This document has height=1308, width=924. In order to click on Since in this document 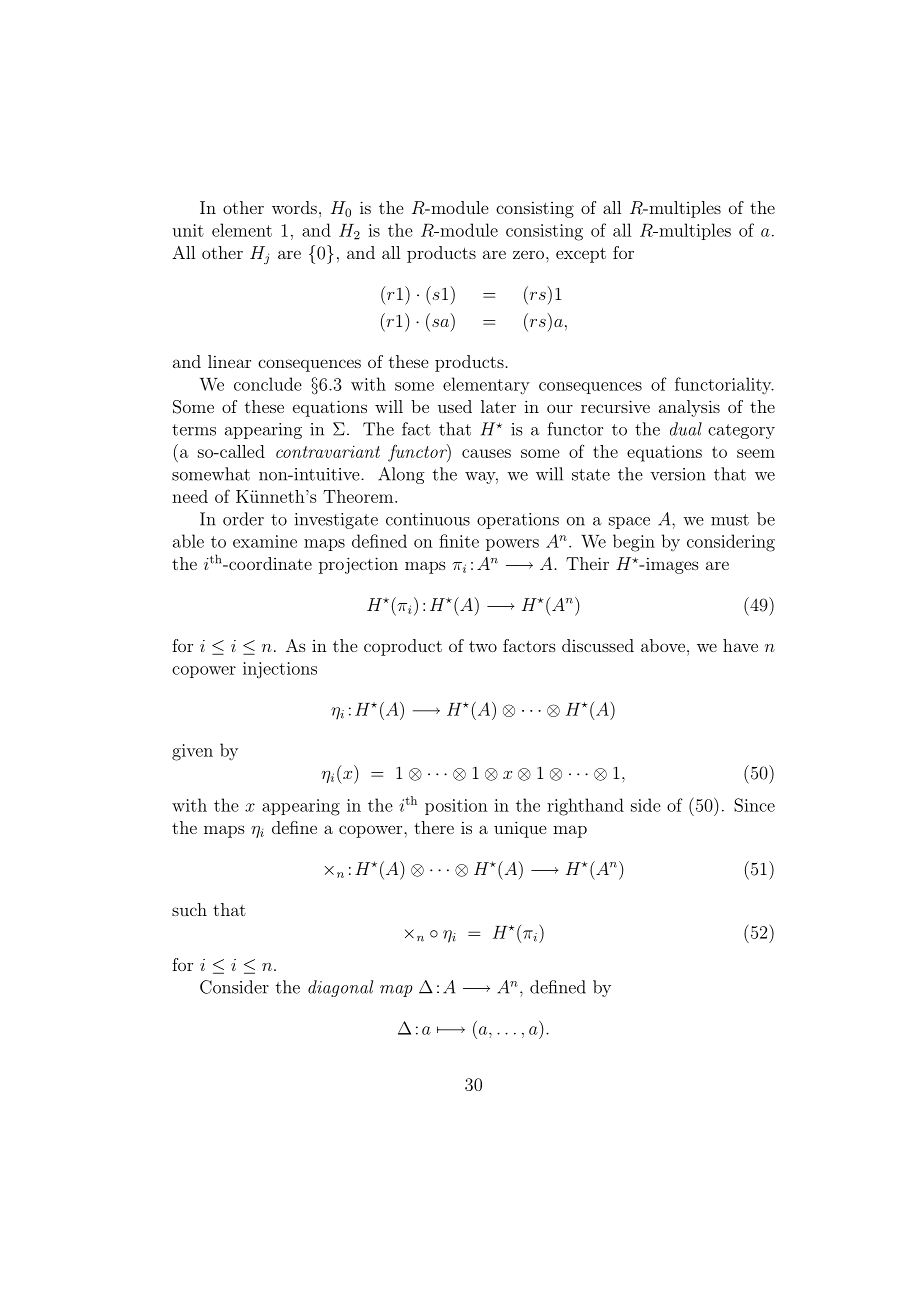, I will do `click(754, 805)`.
